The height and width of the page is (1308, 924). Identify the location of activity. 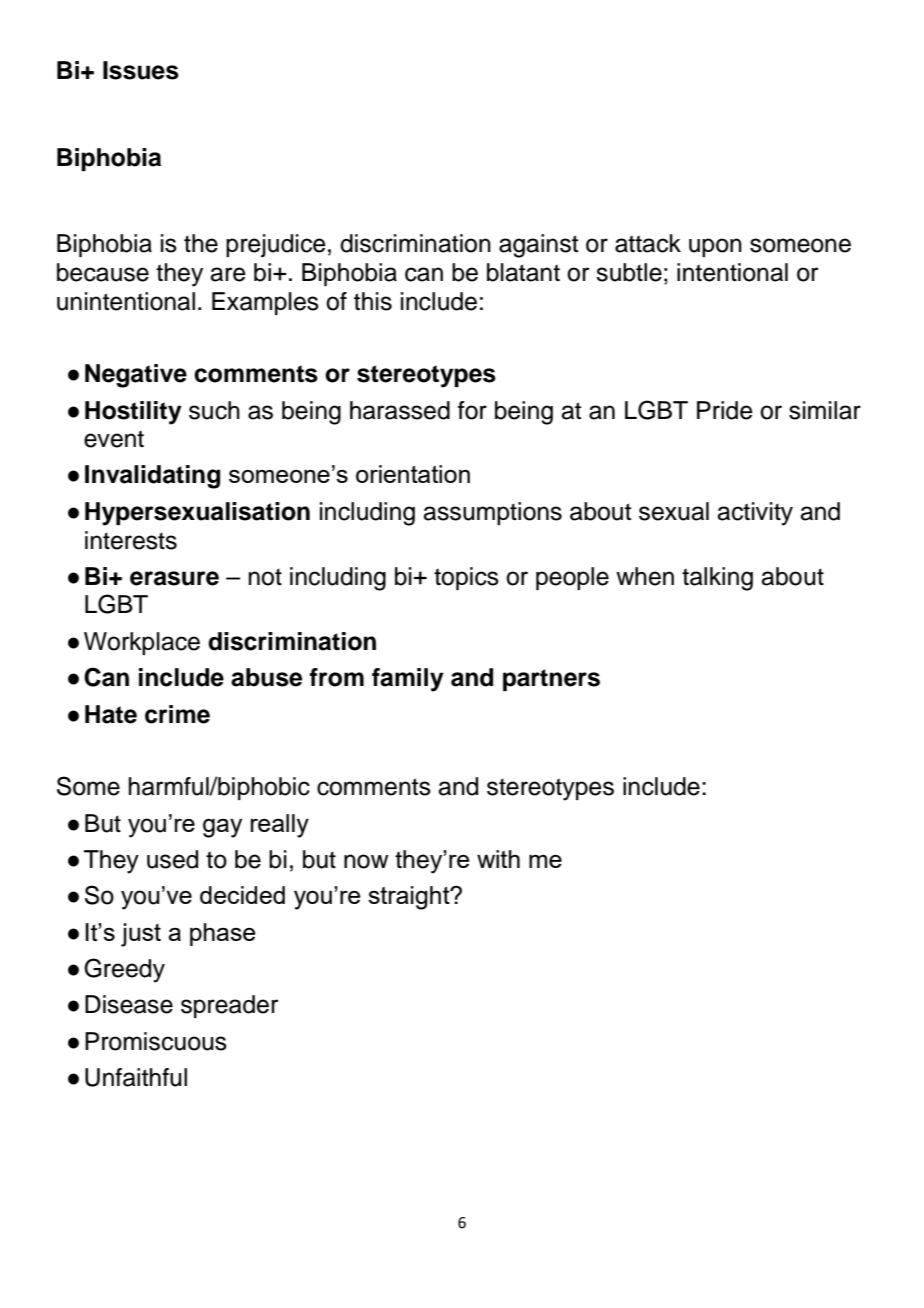
(755, 514).
